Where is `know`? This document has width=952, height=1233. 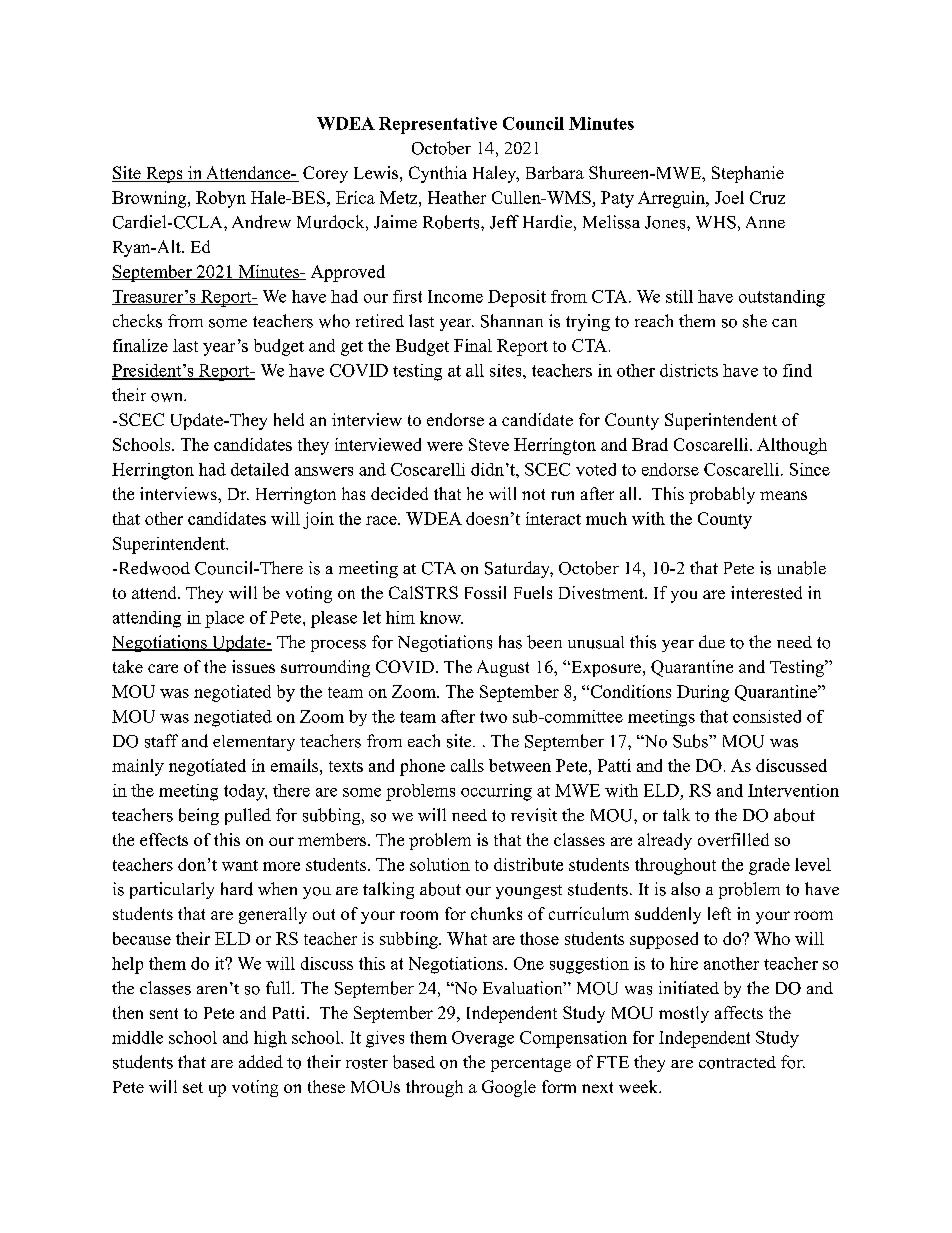 know is located at coordinates (441, 617).
